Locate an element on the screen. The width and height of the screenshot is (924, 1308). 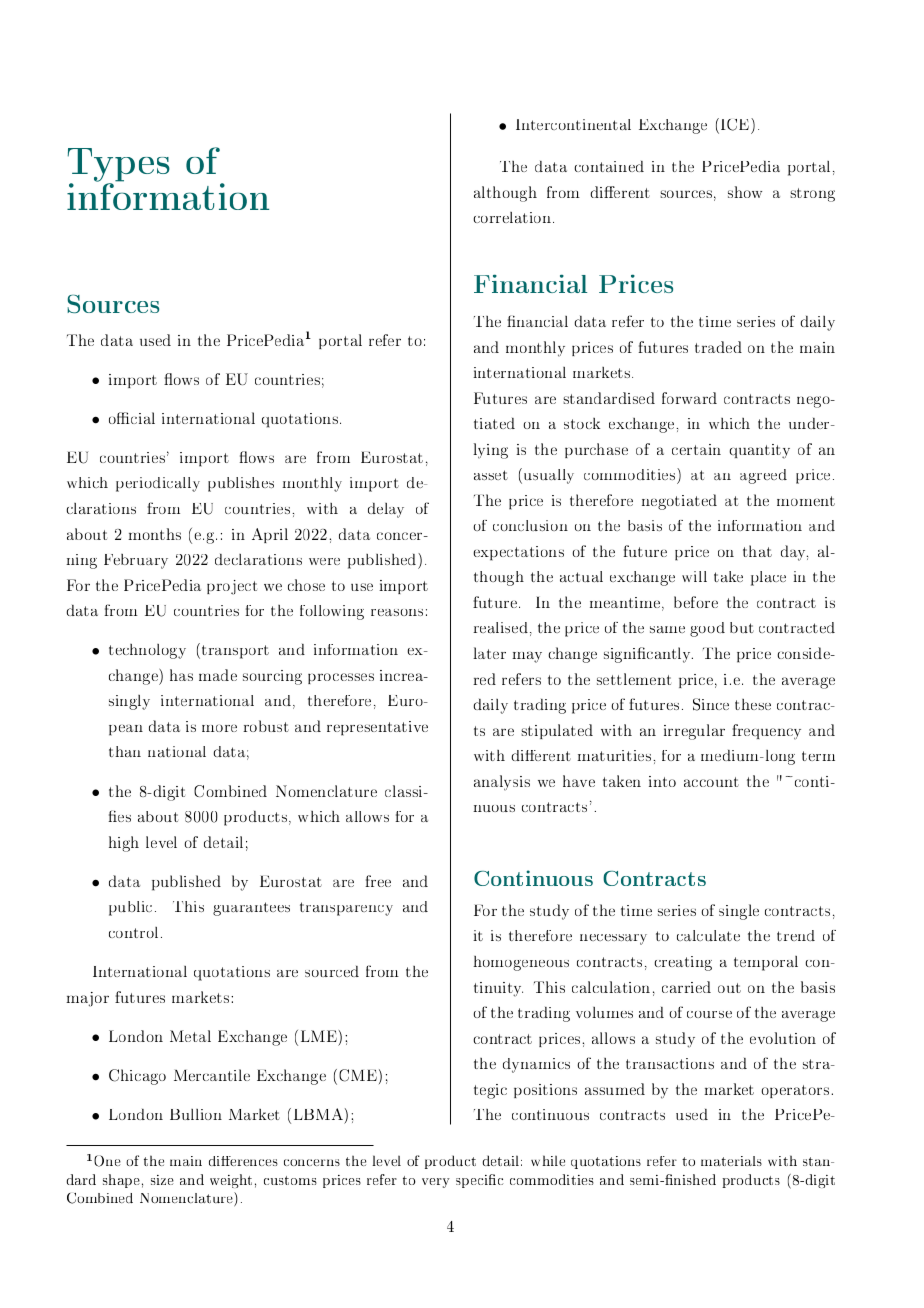
materials is located at coordinates (731, 1161).
